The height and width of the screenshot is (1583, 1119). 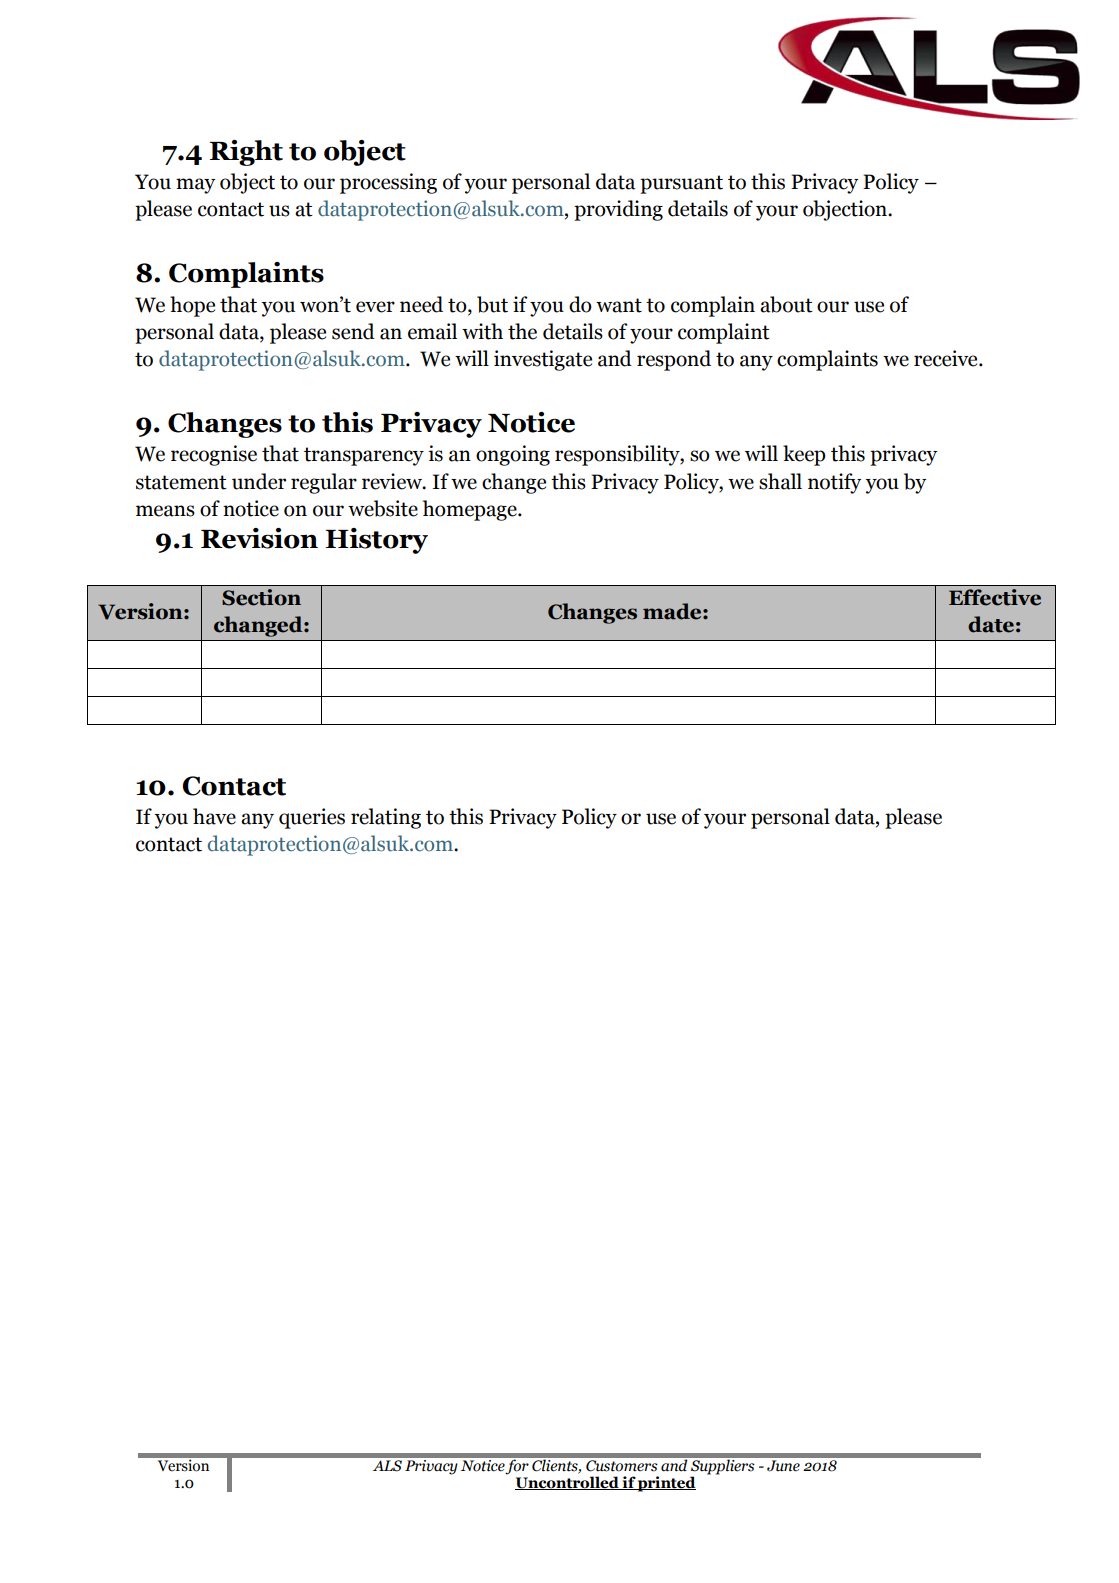 What do you see at coordinates (804, 455) in the screenshot?
I see `keep` at bounding box center [804, 455].
